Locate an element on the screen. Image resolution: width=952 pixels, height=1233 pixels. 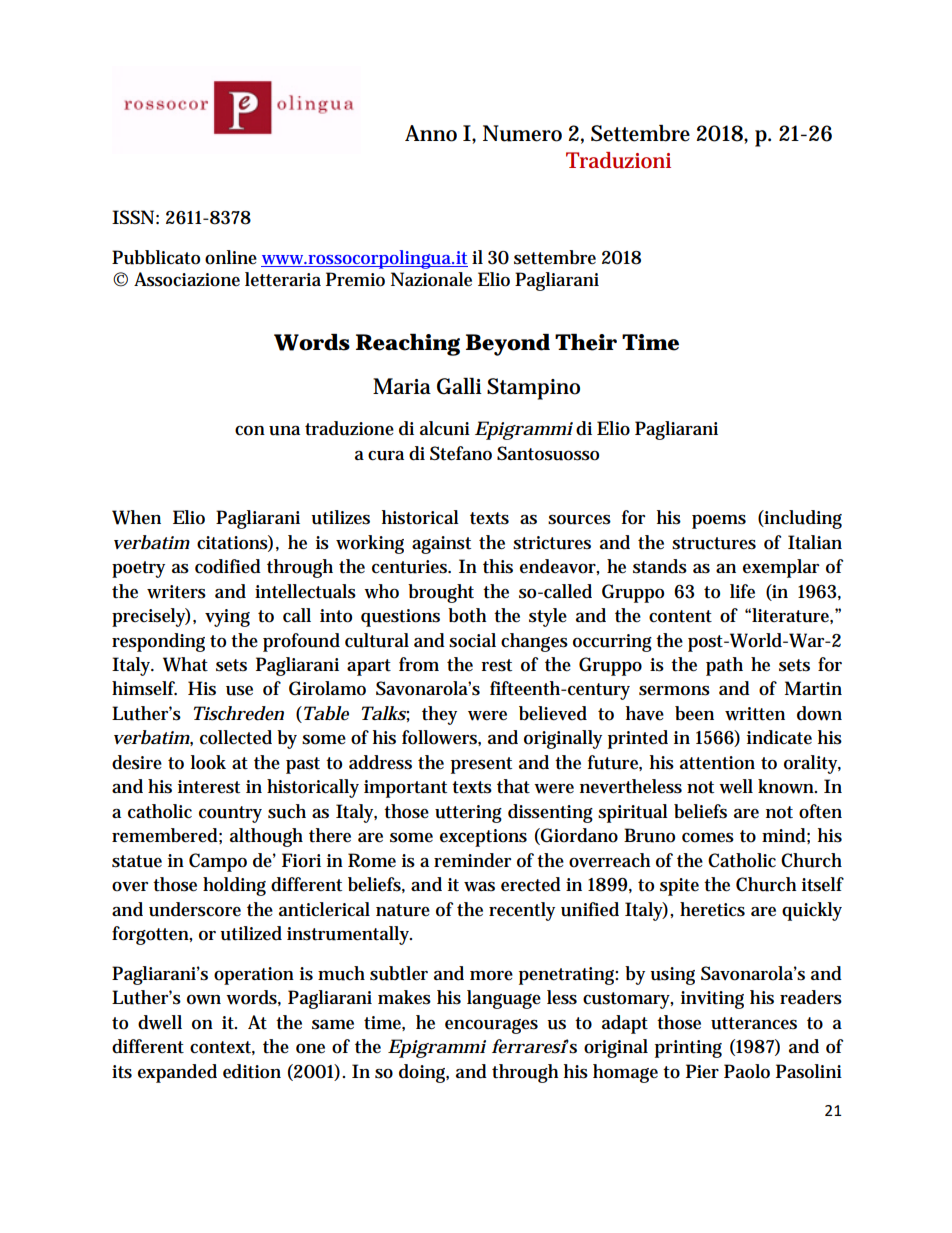
both is located at coordinates (467, 615).
